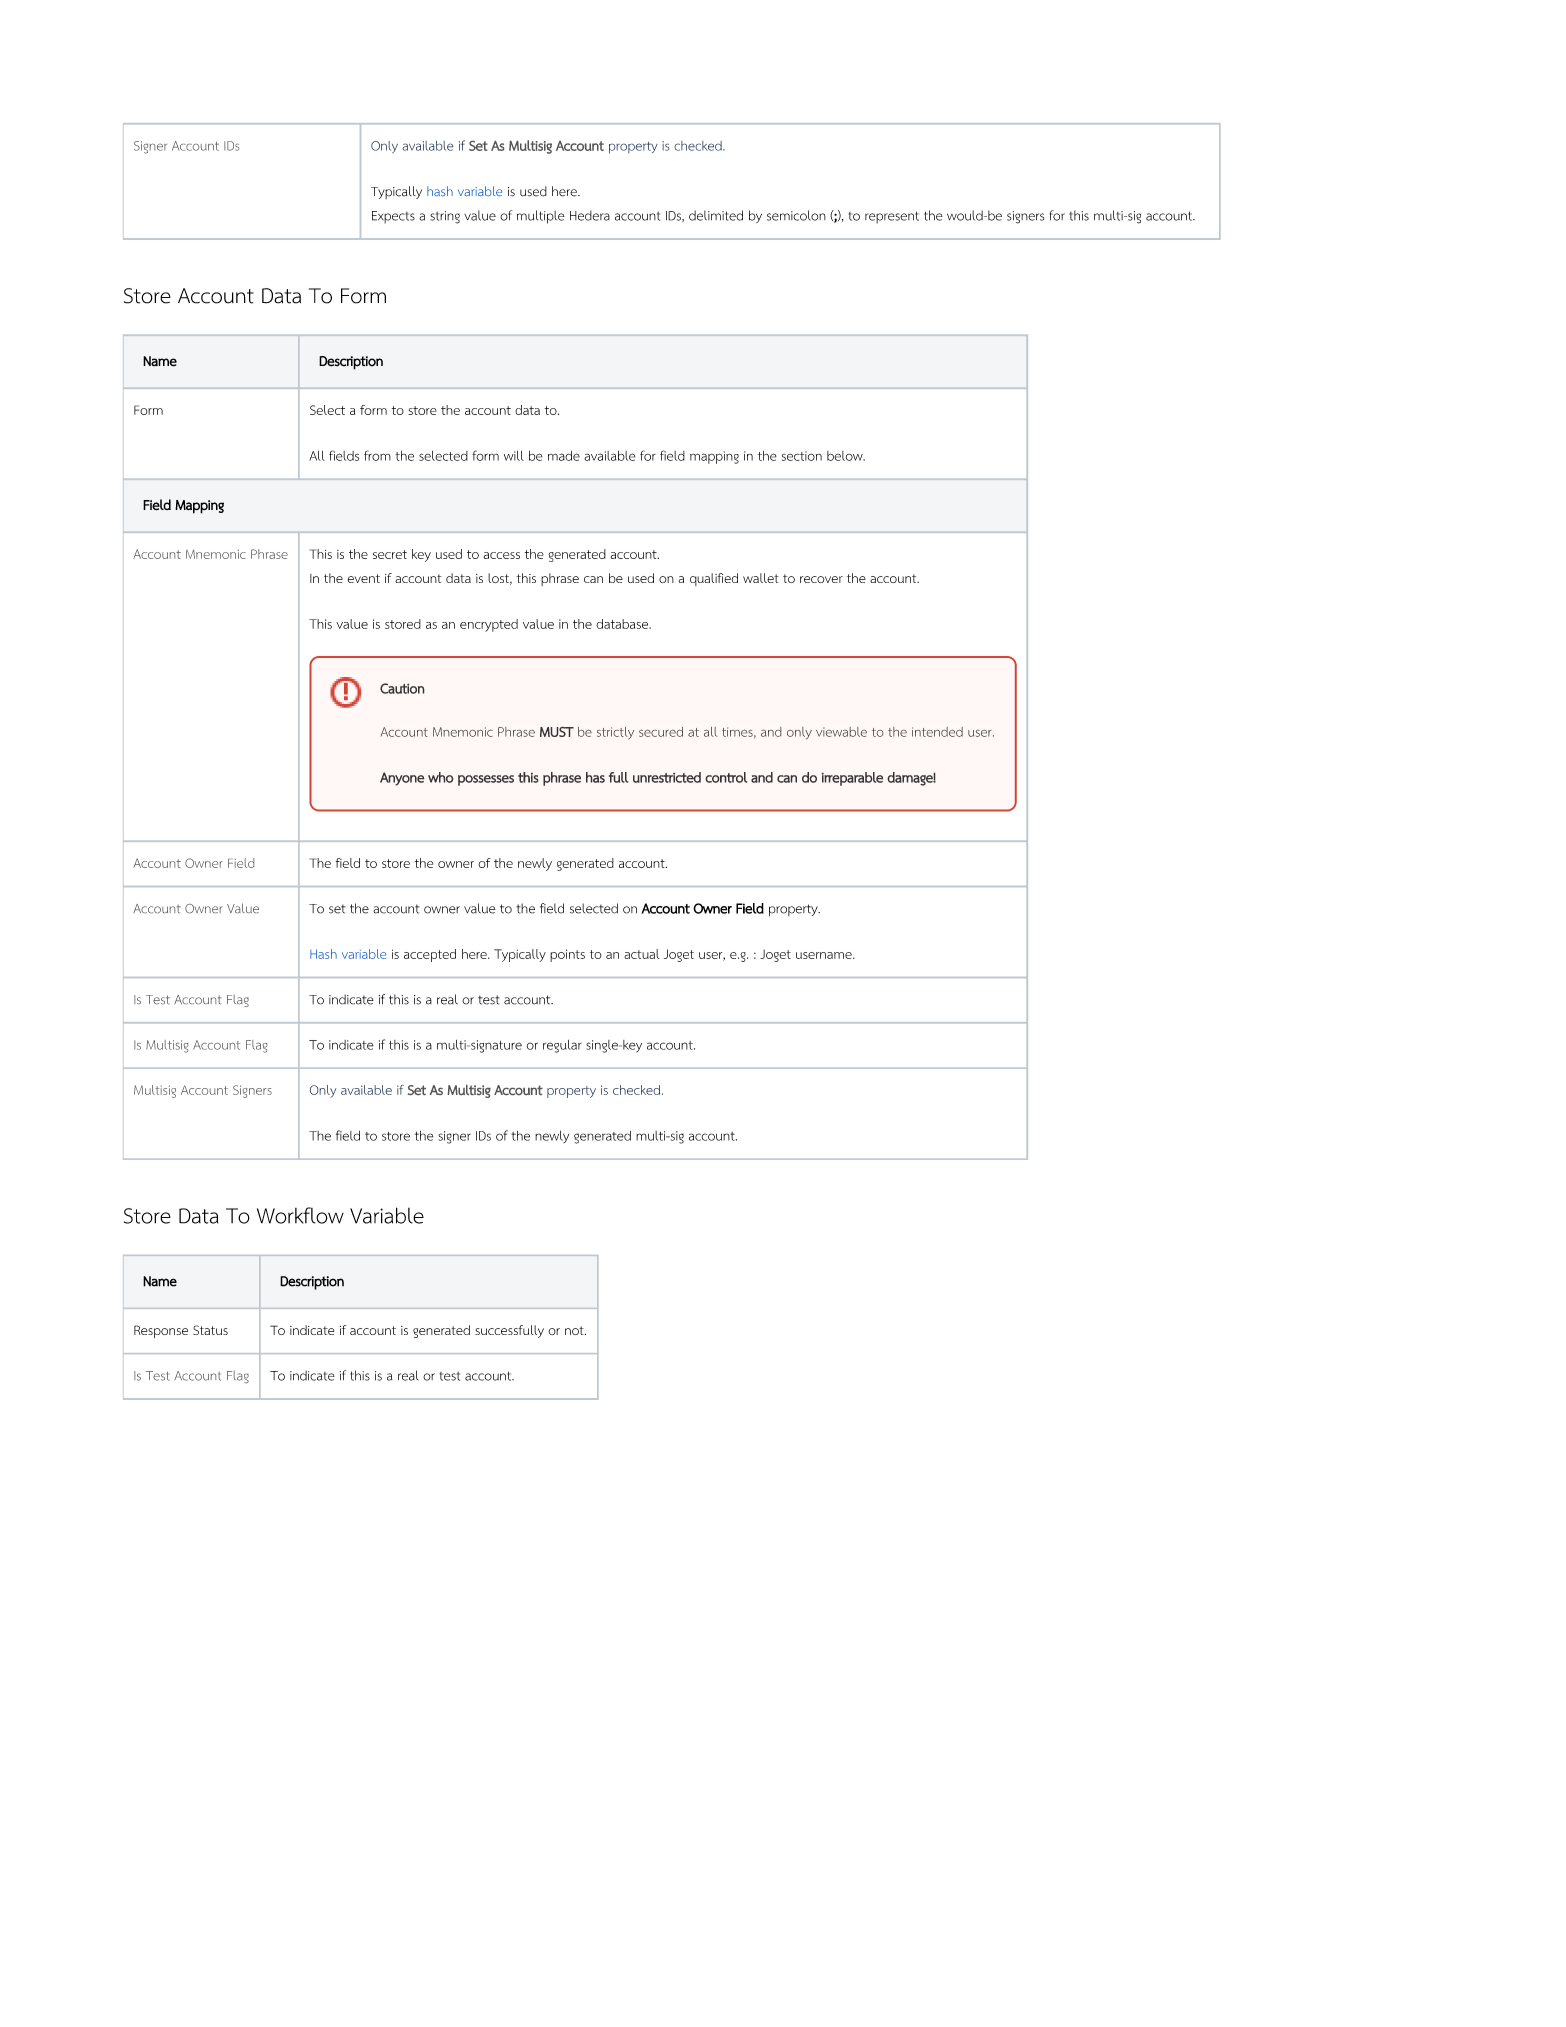  I want to click on Expects, so click(393, 217).
